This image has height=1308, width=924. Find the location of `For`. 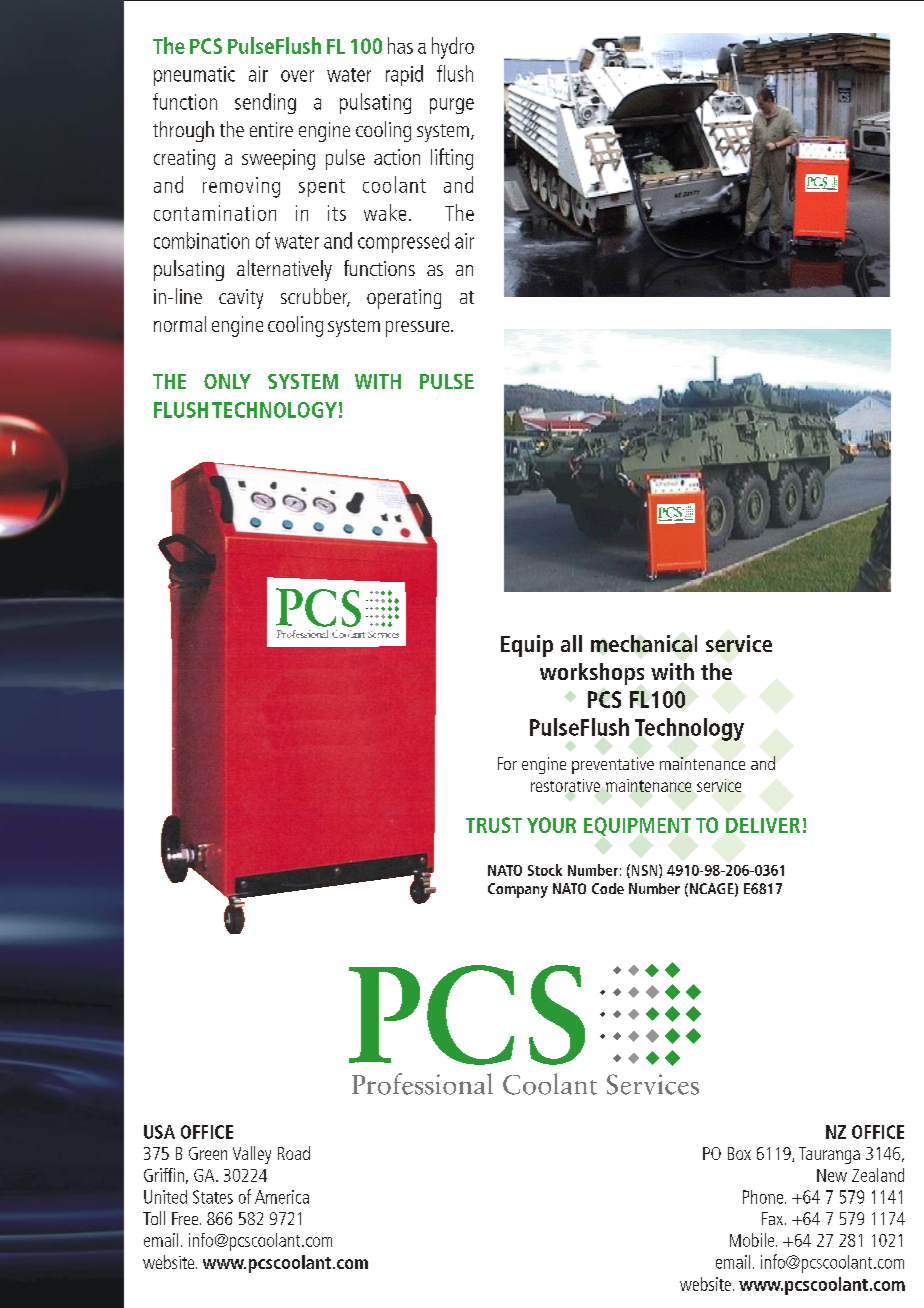

For is located at coordinates (507, 763).
